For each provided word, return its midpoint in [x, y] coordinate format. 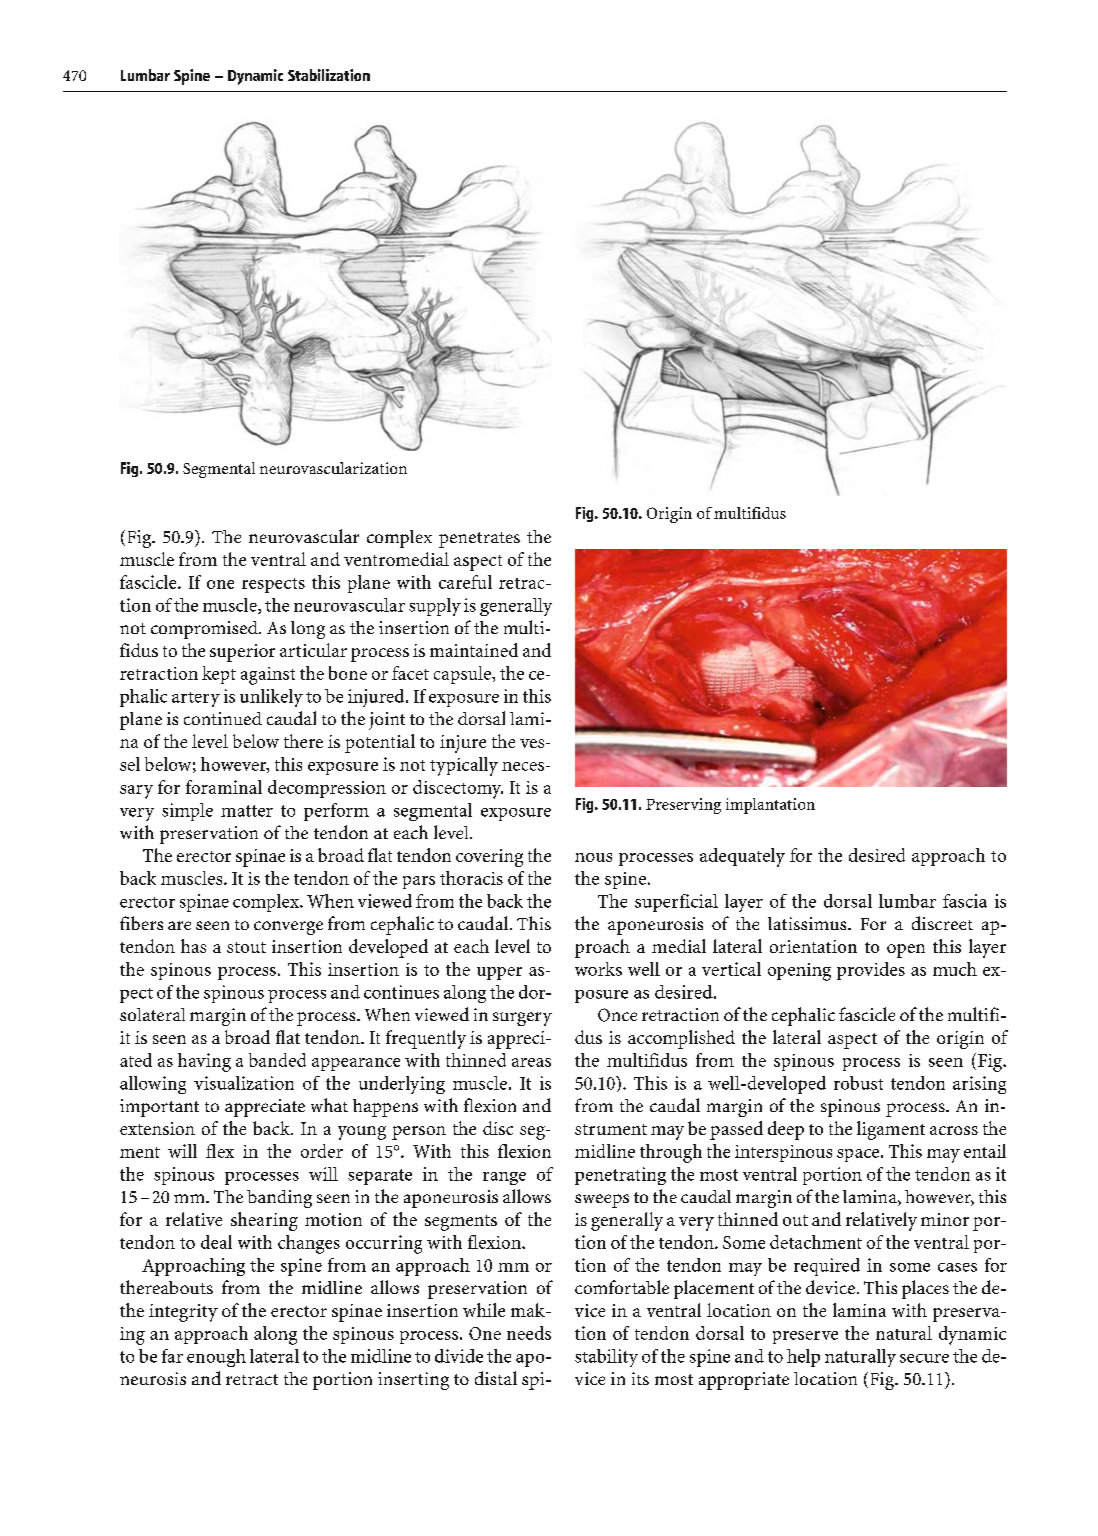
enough [216, 1358]
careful [465, 582]
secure [924, 1358]
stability [606, 1358]
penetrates [479, 540]
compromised [205, 630]
